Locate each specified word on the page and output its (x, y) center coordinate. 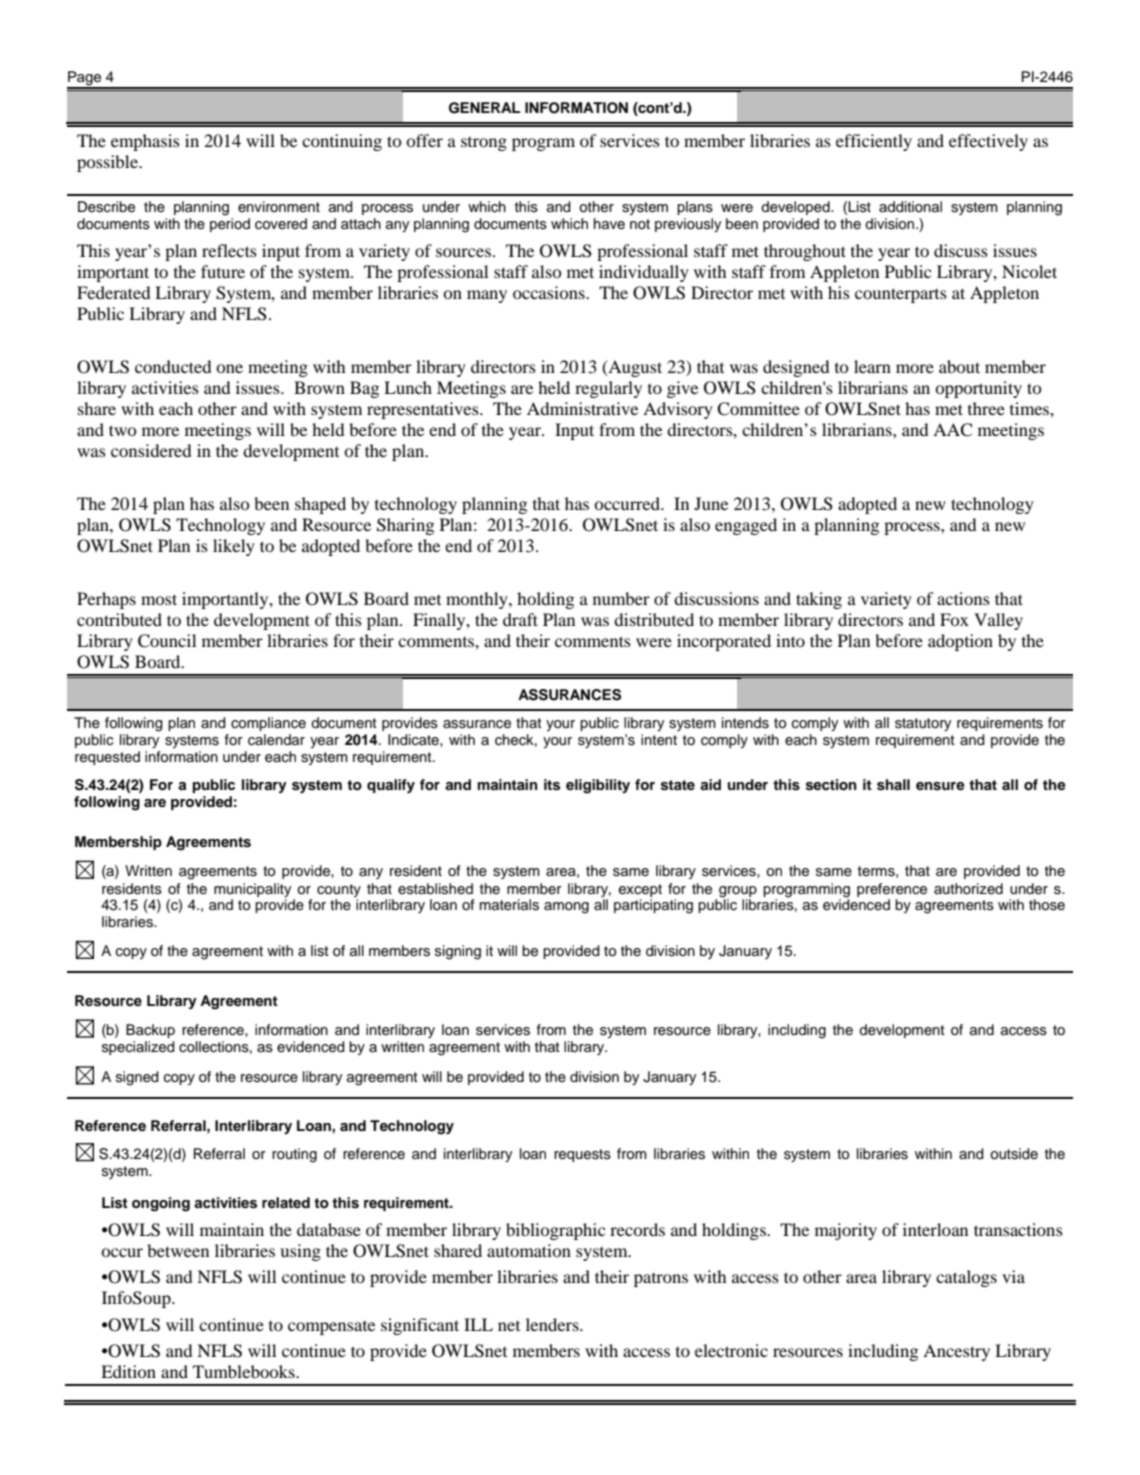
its (552, 785)
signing (458, 952)
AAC (952, 430)
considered (151, 450)
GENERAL (484, 108)
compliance (268, 724)
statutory (923, 724)
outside (1014, 1154)
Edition (128, 1371)
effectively (988, 142)
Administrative (582, 408)
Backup (150, 1031)
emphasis (145, 142)
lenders (553, 1324)
